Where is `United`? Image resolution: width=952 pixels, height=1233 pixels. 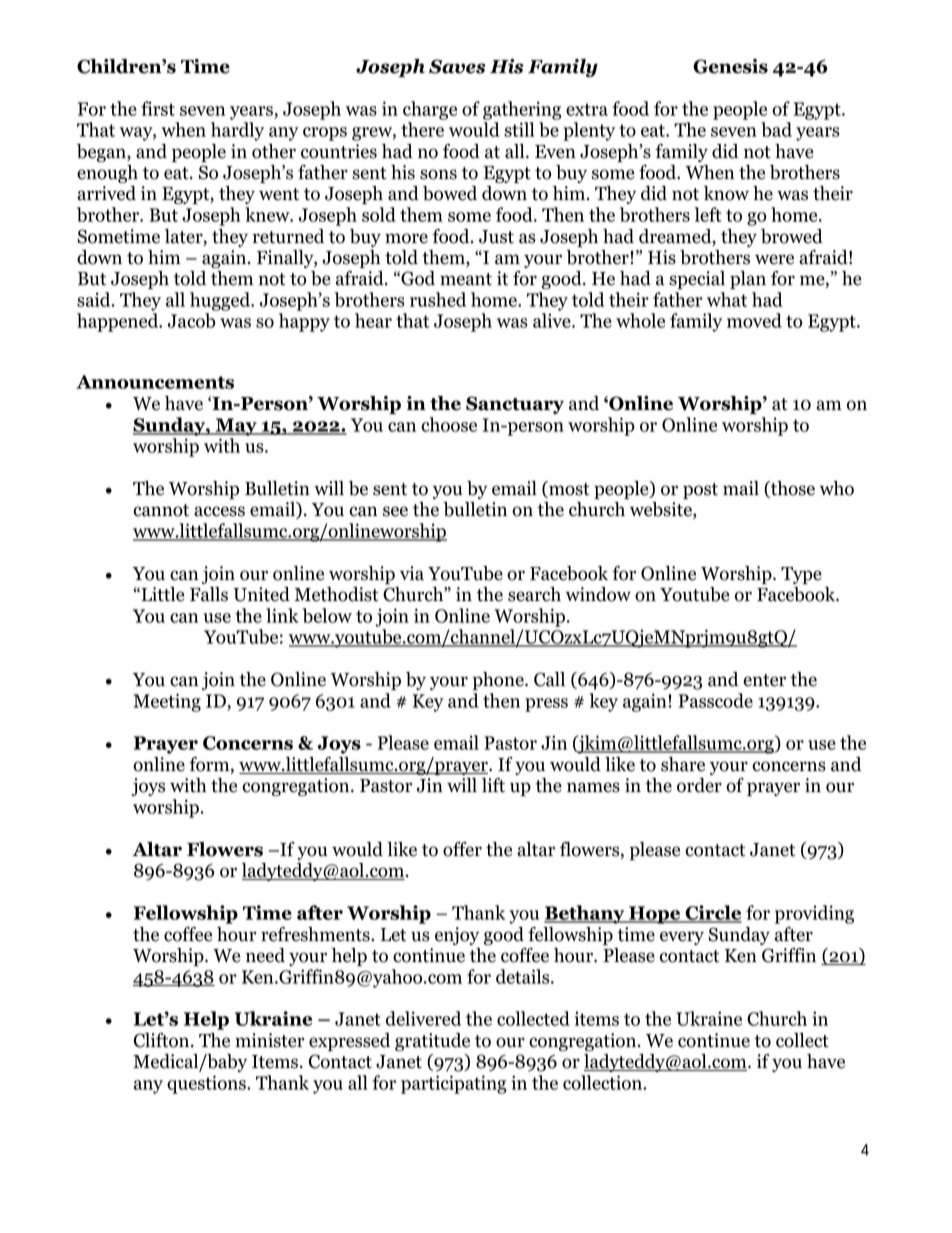 United is located at coordinates (261, 594).
